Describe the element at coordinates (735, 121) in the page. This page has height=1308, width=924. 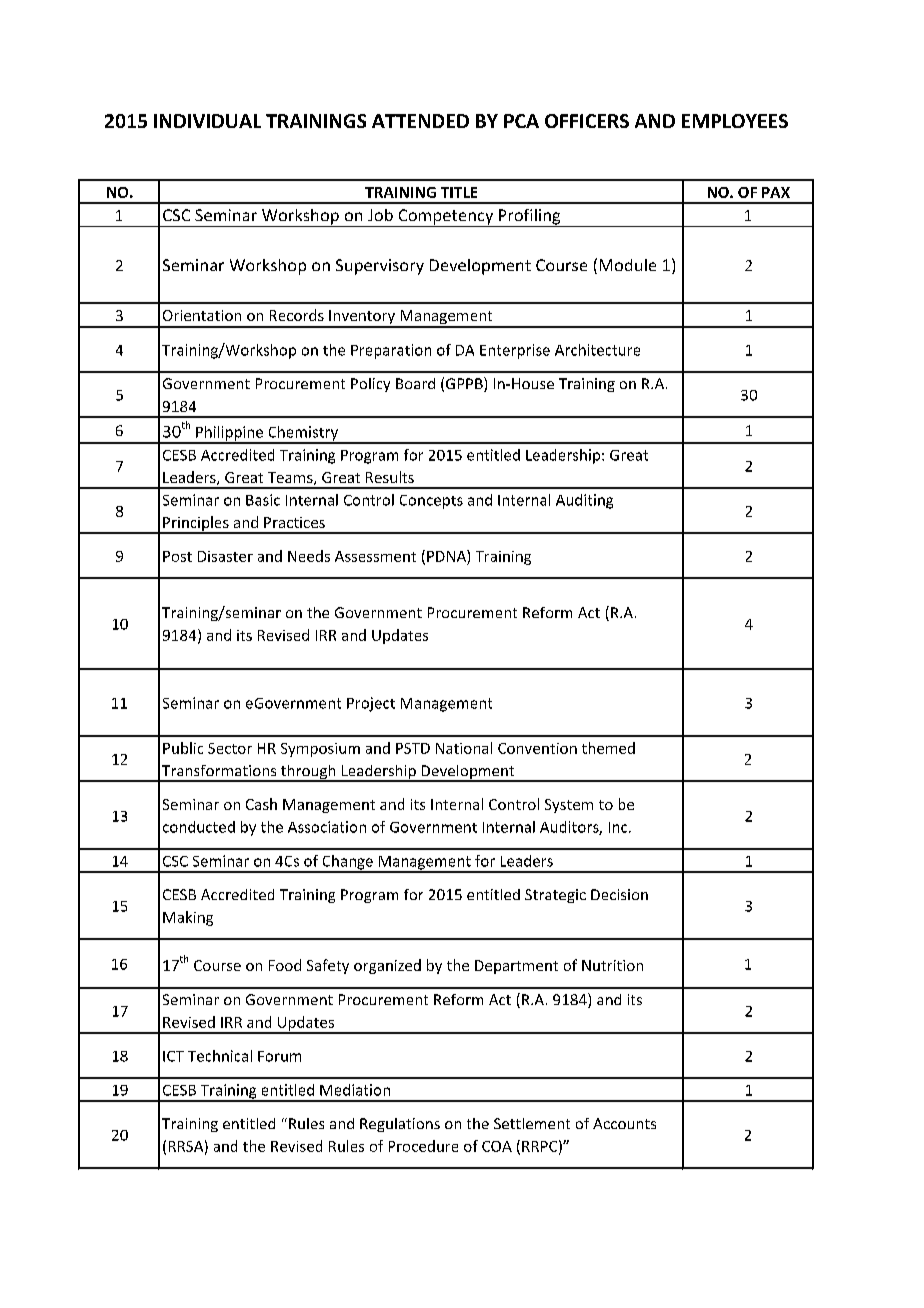
I see `EMPLOYEES` at that location.
